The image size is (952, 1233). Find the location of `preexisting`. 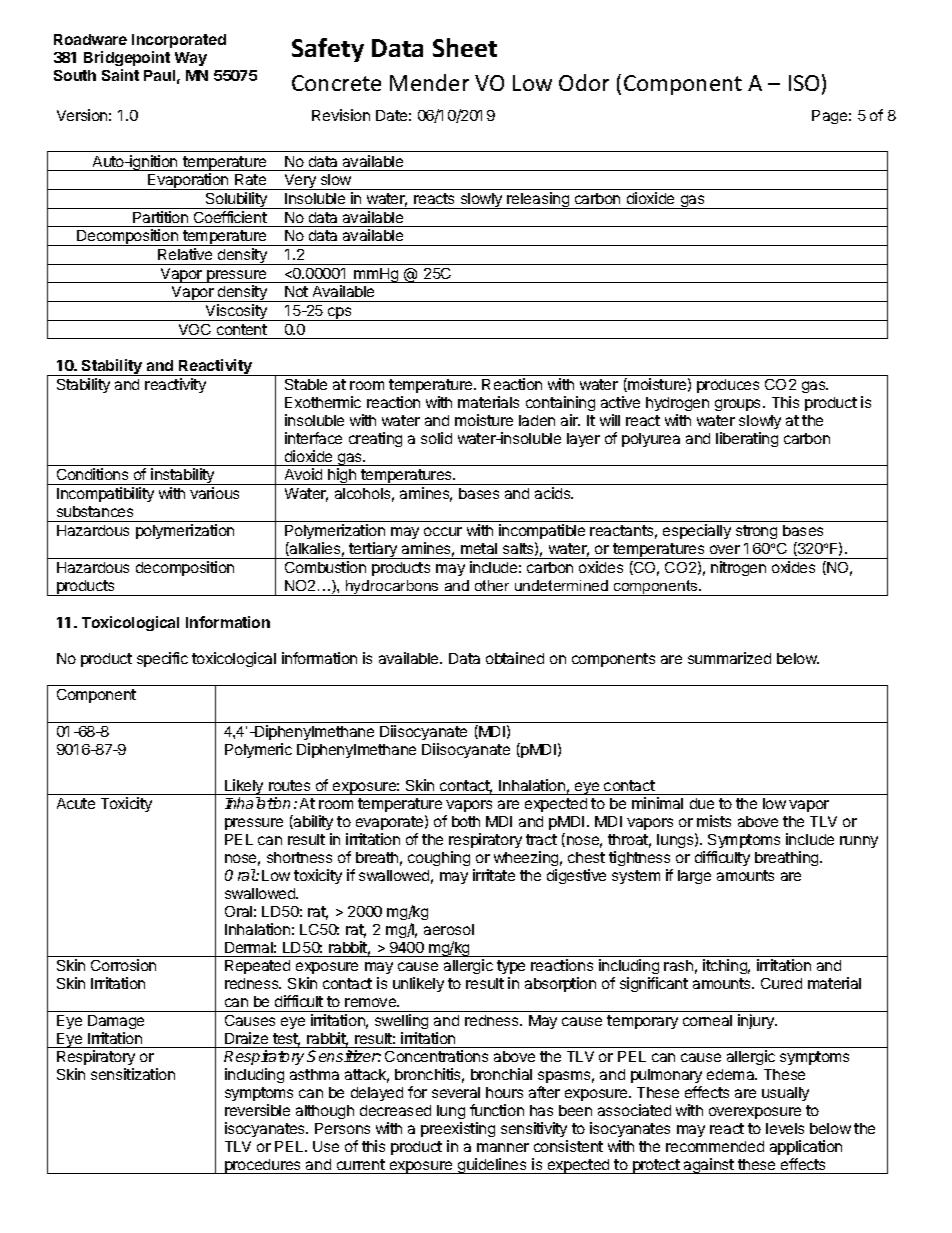

preexisting is located at coordinates (458, 1129).
